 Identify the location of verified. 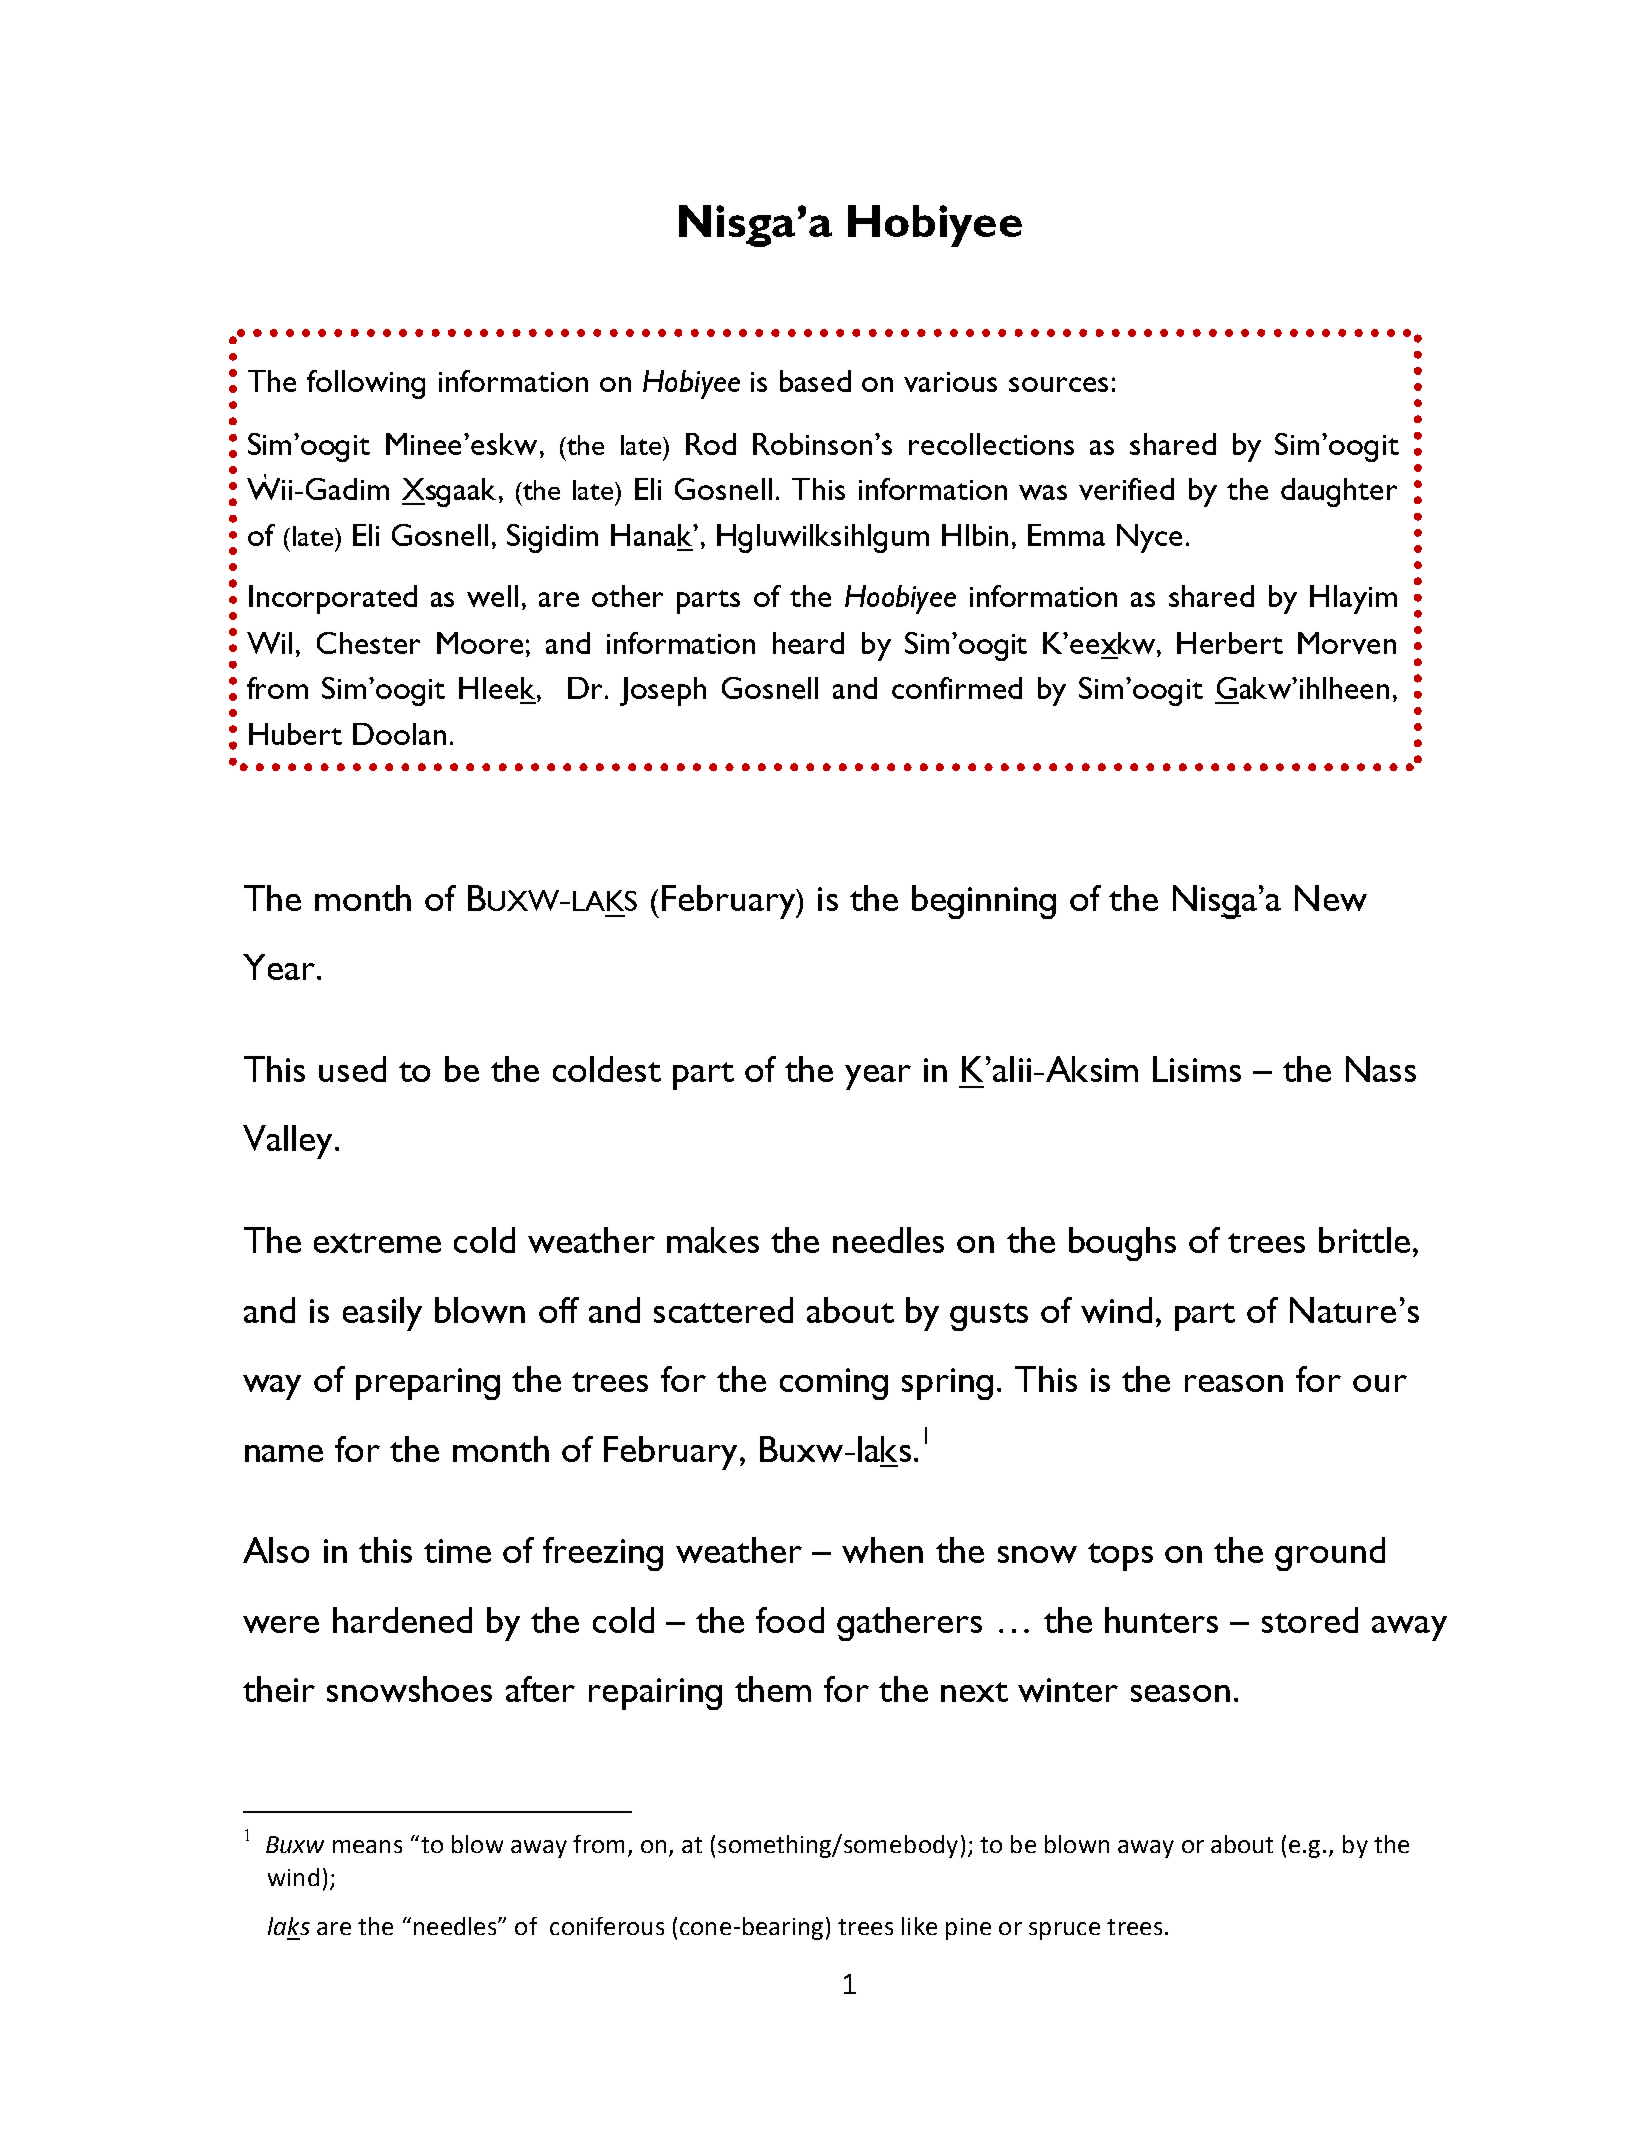
(1126, 489).
